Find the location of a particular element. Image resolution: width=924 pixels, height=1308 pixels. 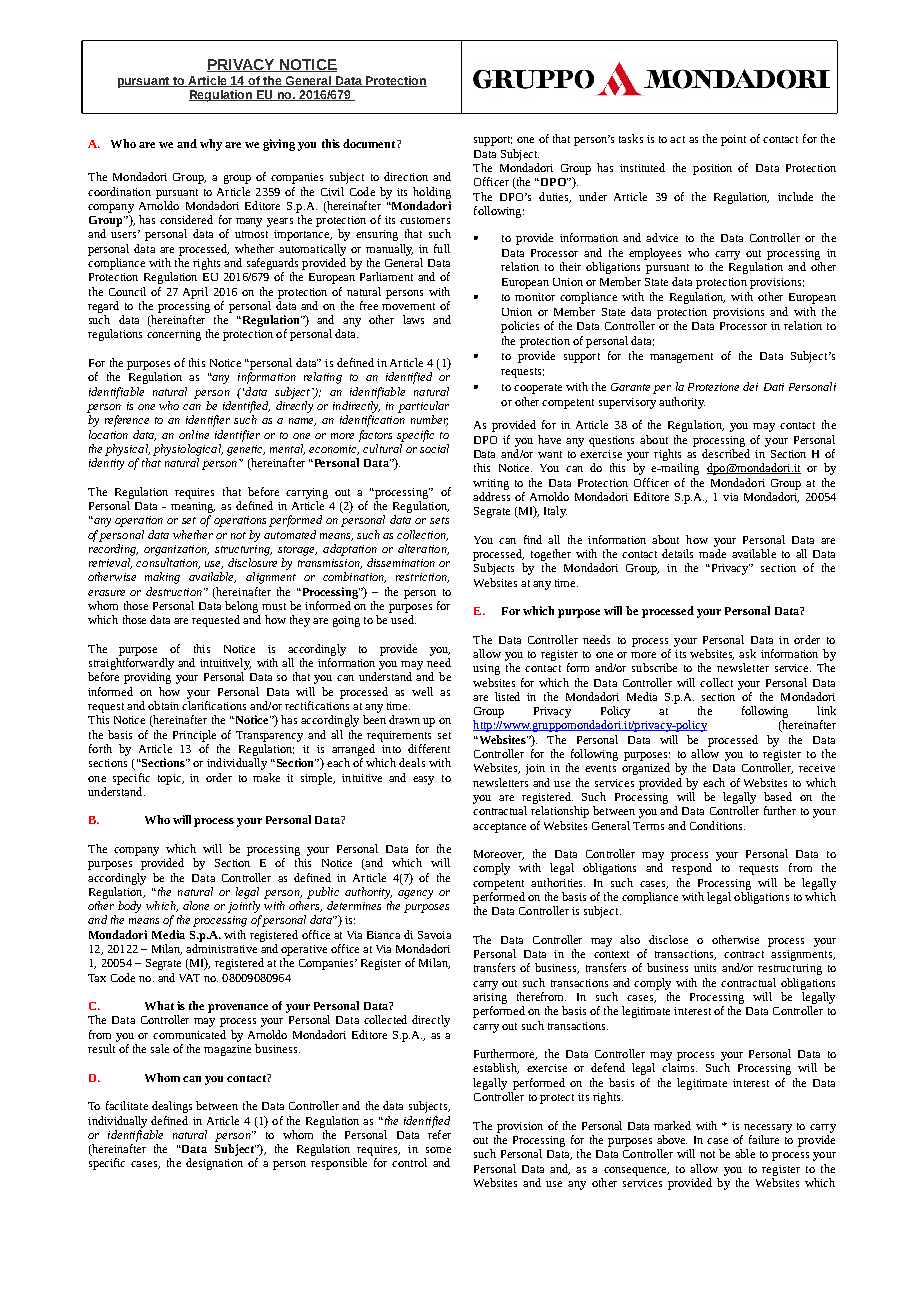

providing is located at coordinates (147, 678).
